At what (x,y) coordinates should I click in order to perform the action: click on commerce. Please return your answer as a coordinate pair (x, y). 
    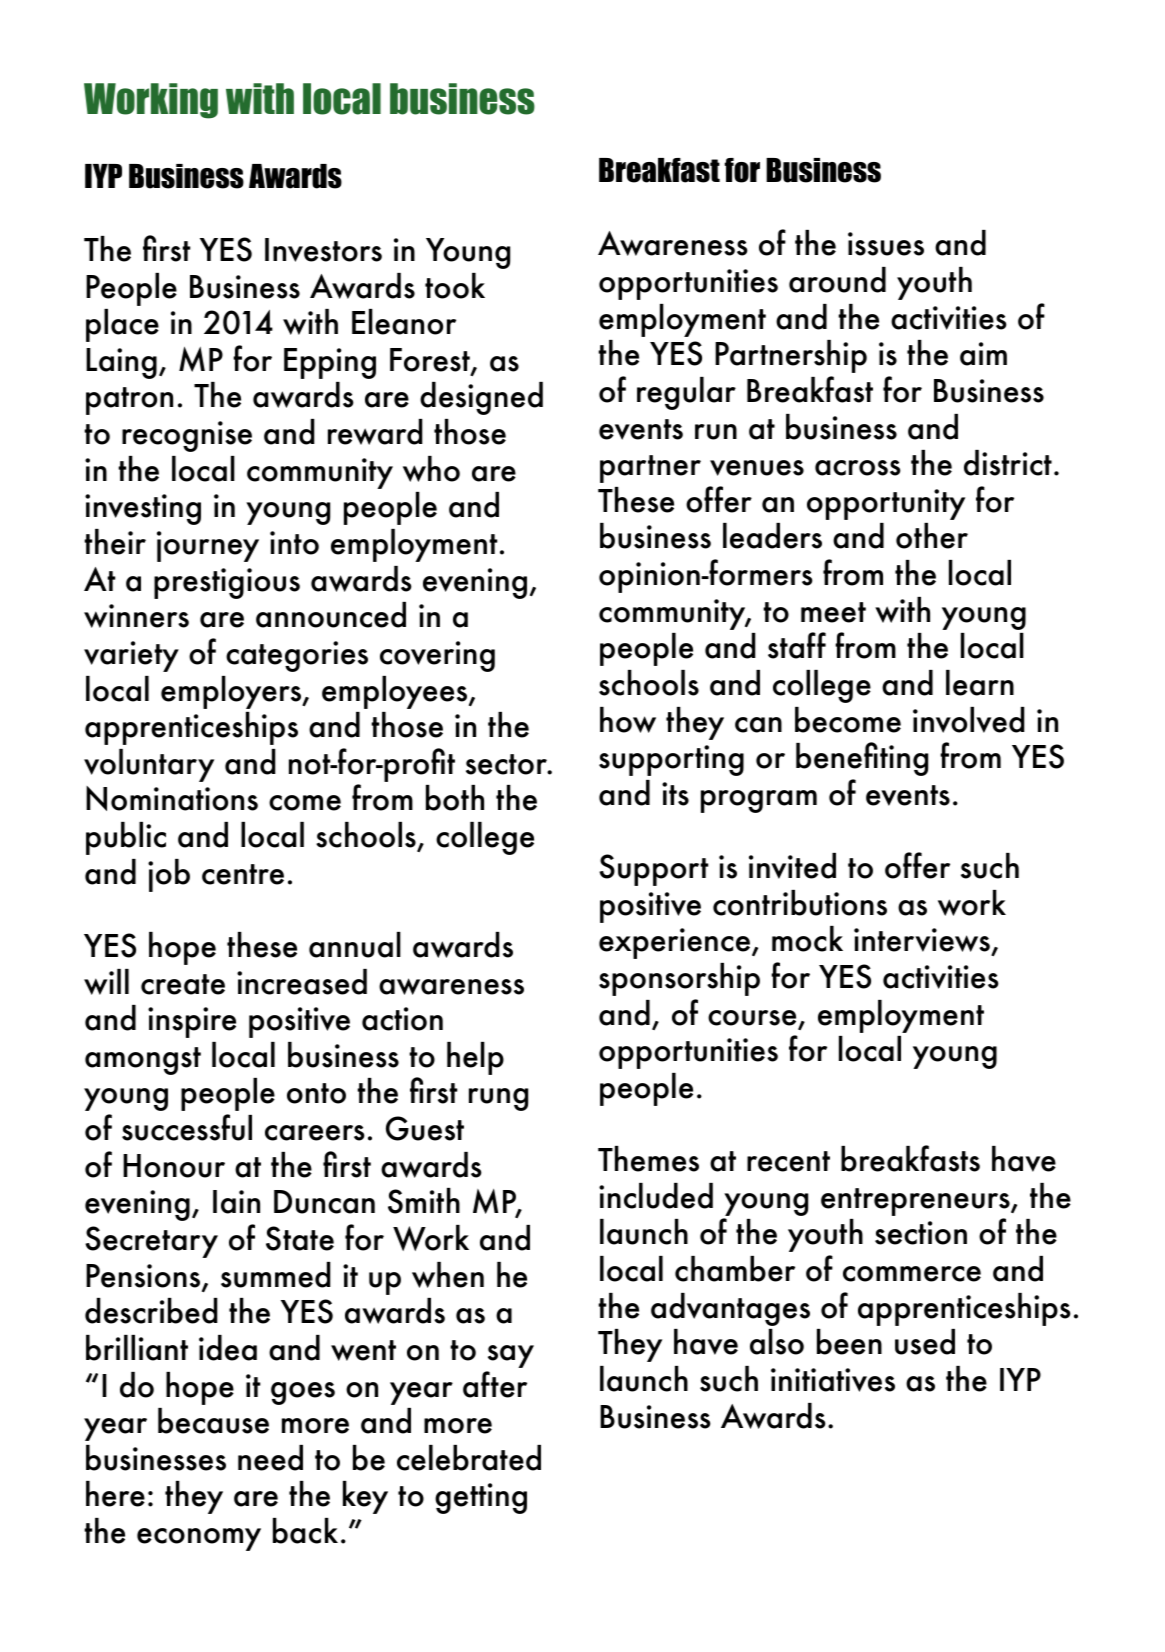
    Looking at the image, I should click on (912, 1274).
